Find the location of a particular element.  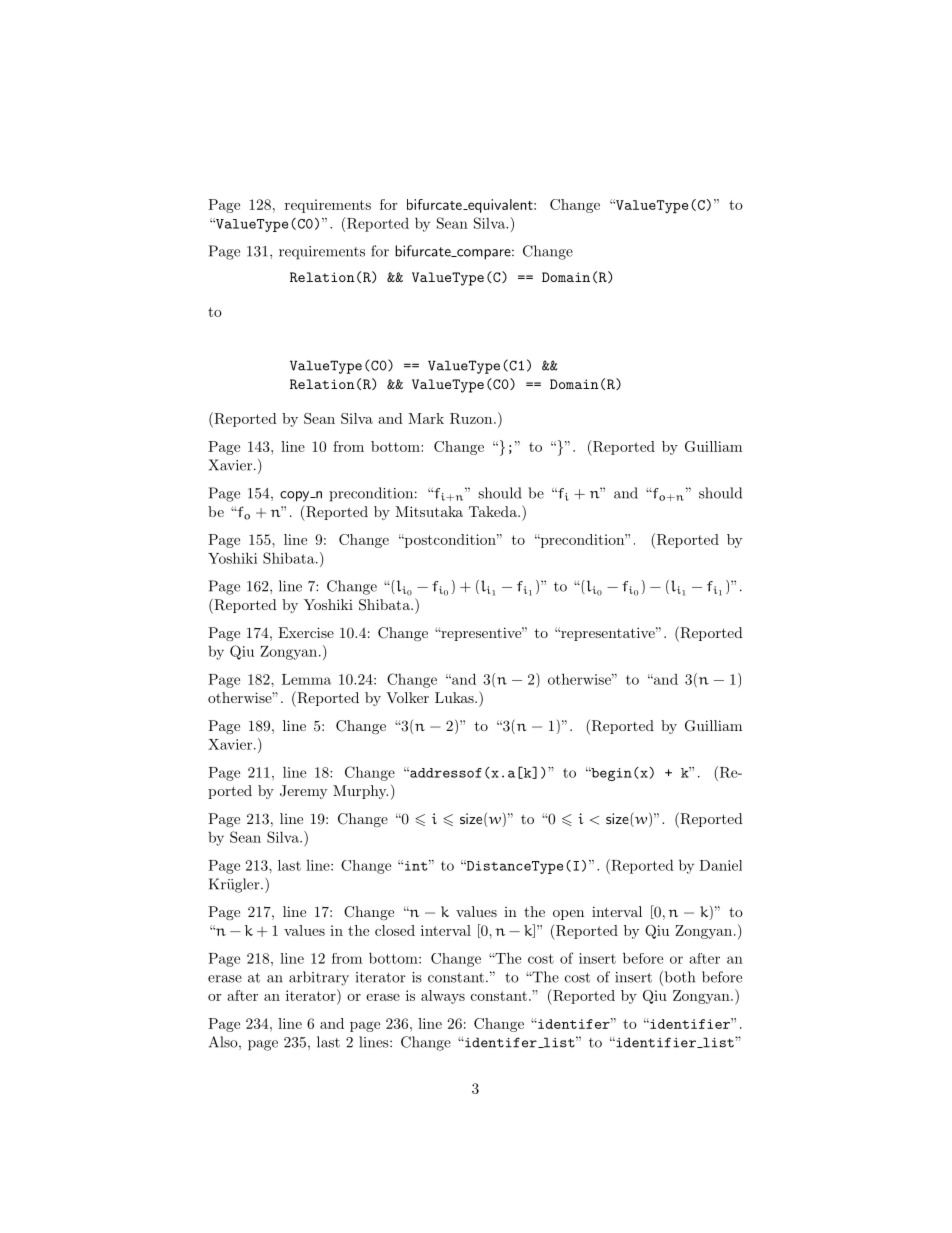

open is located at coordinates (568, 915).
